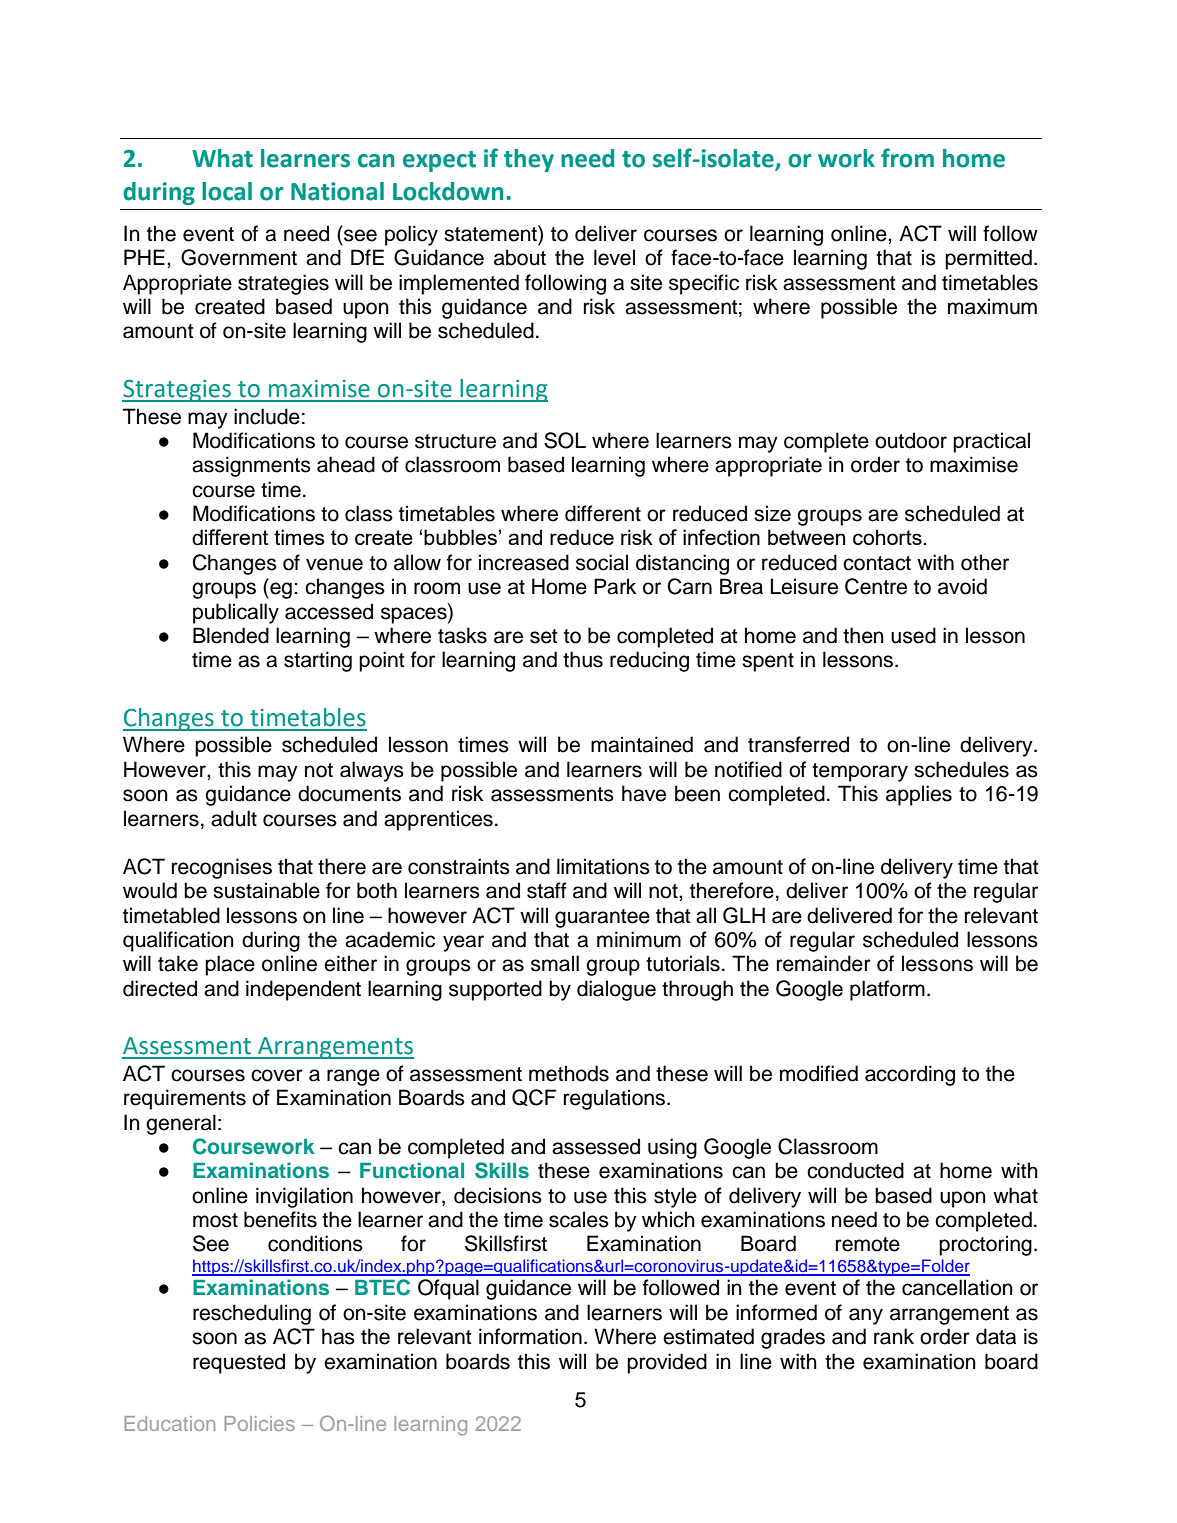 The height and width of the screenshot is (1523, 1177). I want to click on Park, so click(615, 586).
